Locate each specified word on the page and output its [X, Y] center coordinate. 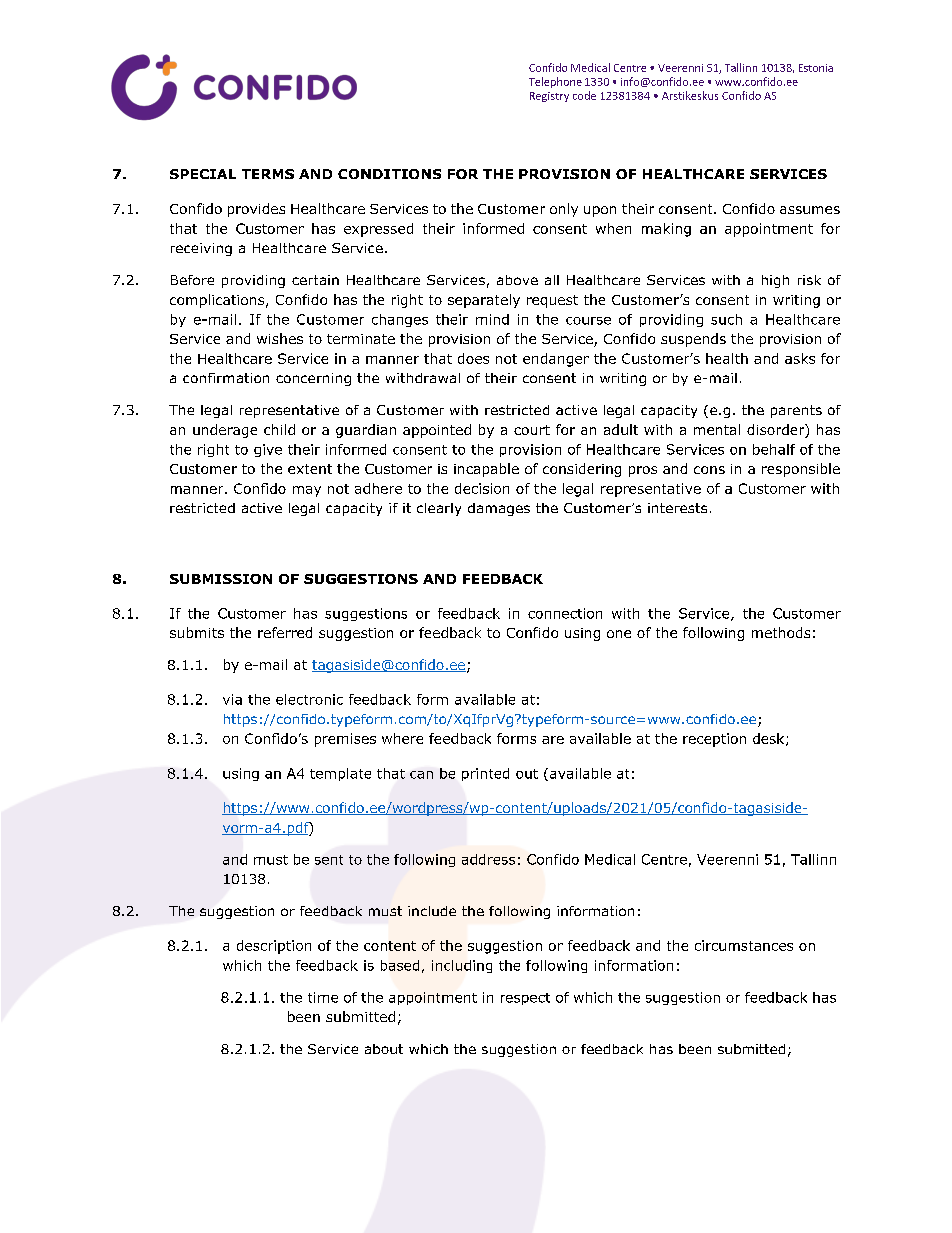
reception [714, 740]
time [323, 997]
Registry [549, 97]
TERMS [268, 174]
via [232, 699]
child [279, 429]
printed [485, 774]
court [532, 430]
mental [717, 429]
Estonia [816, 68]
